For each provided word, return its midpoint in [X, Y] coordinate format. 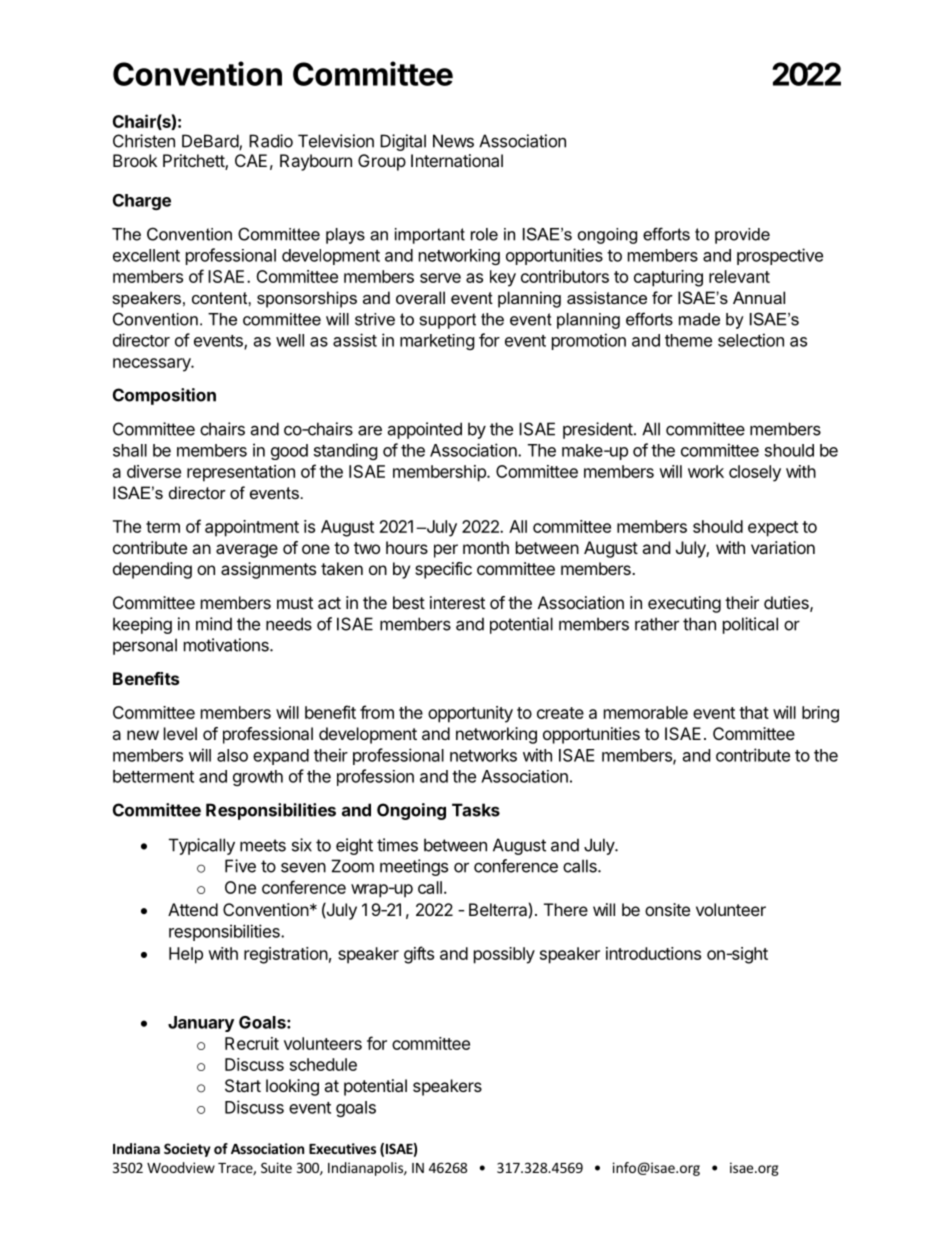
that [754, 712]
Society [187, 1150]
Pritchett [194, 162]
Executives [342, 1148]
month [486, 547]
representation [241, 473]
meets [263, 845]
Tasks [476, 810]
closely [755, 473]
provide [742, 236]
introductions [653, 953]
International [457, 160]
